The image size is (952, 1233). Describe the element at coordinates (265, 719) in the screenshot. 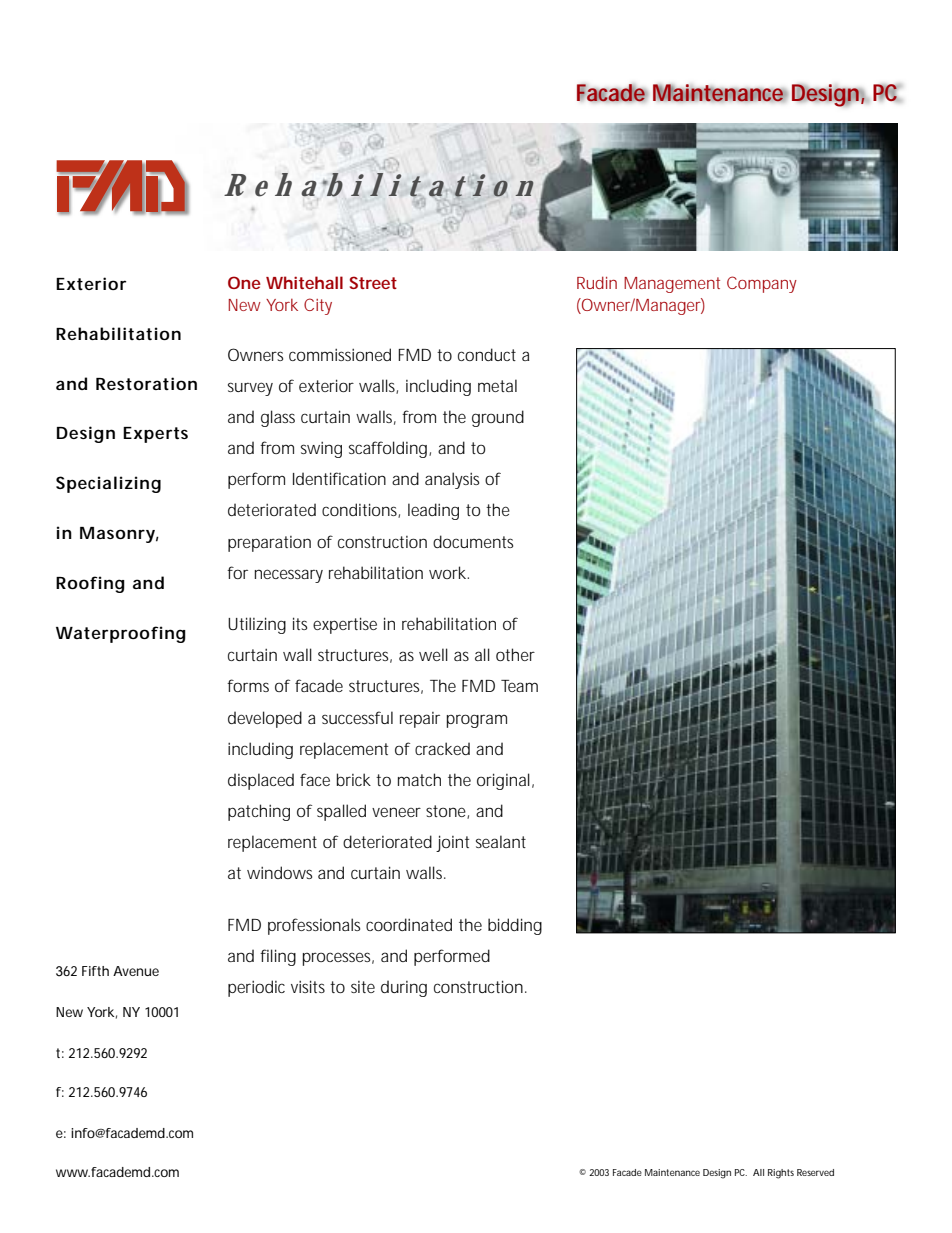

I see `developed` at that location.
